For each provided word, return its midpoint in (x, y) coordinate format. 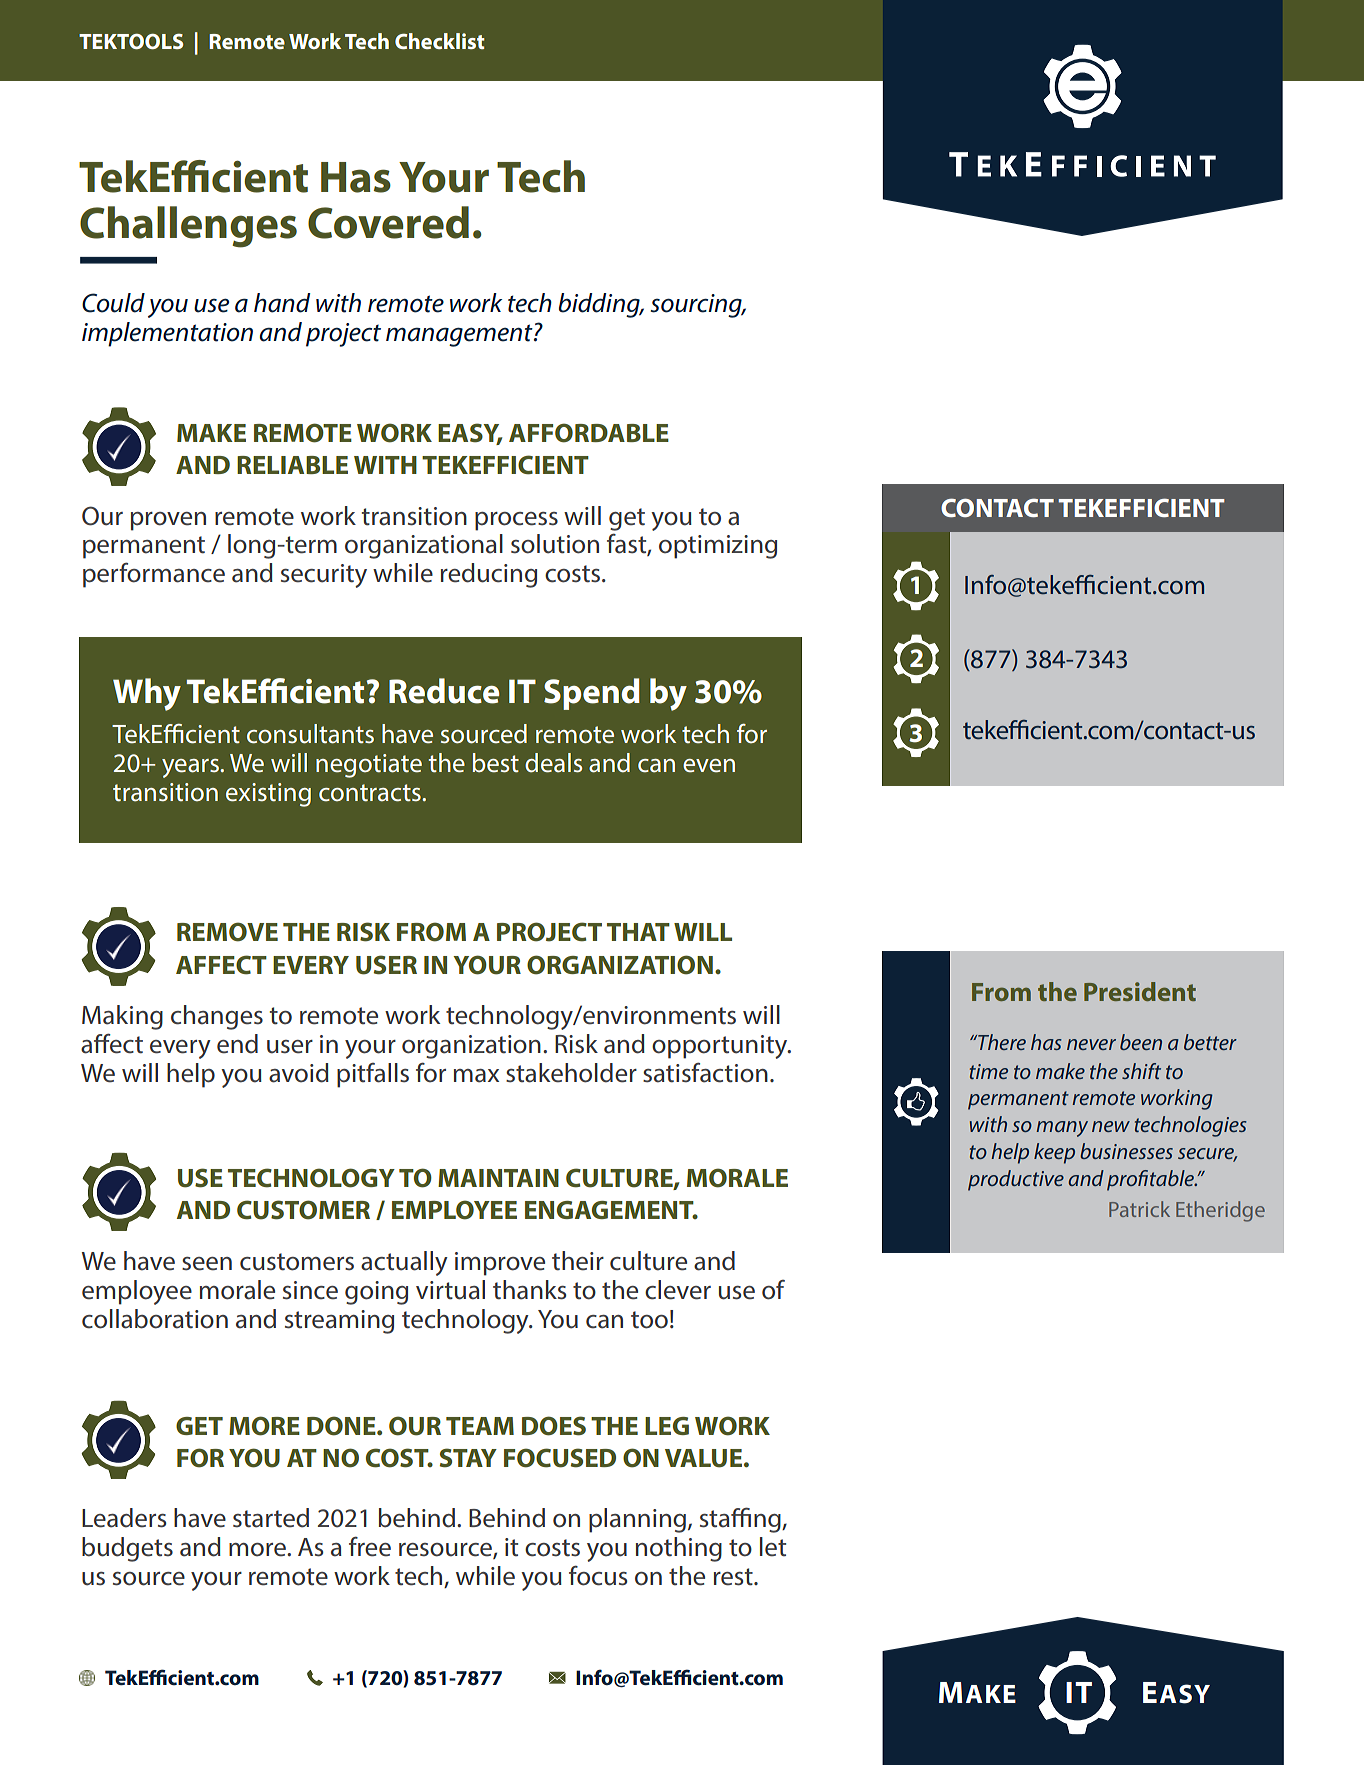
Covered (388, 222)
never (1091, 1044)
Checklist (440, 41)
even (709, 766)
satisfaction (705, 1072)
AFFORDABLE (589, 433)
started (271, 1518)
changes (217, 1017)
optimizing (718, 547)
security (324, 576)
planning (637, 1520)
